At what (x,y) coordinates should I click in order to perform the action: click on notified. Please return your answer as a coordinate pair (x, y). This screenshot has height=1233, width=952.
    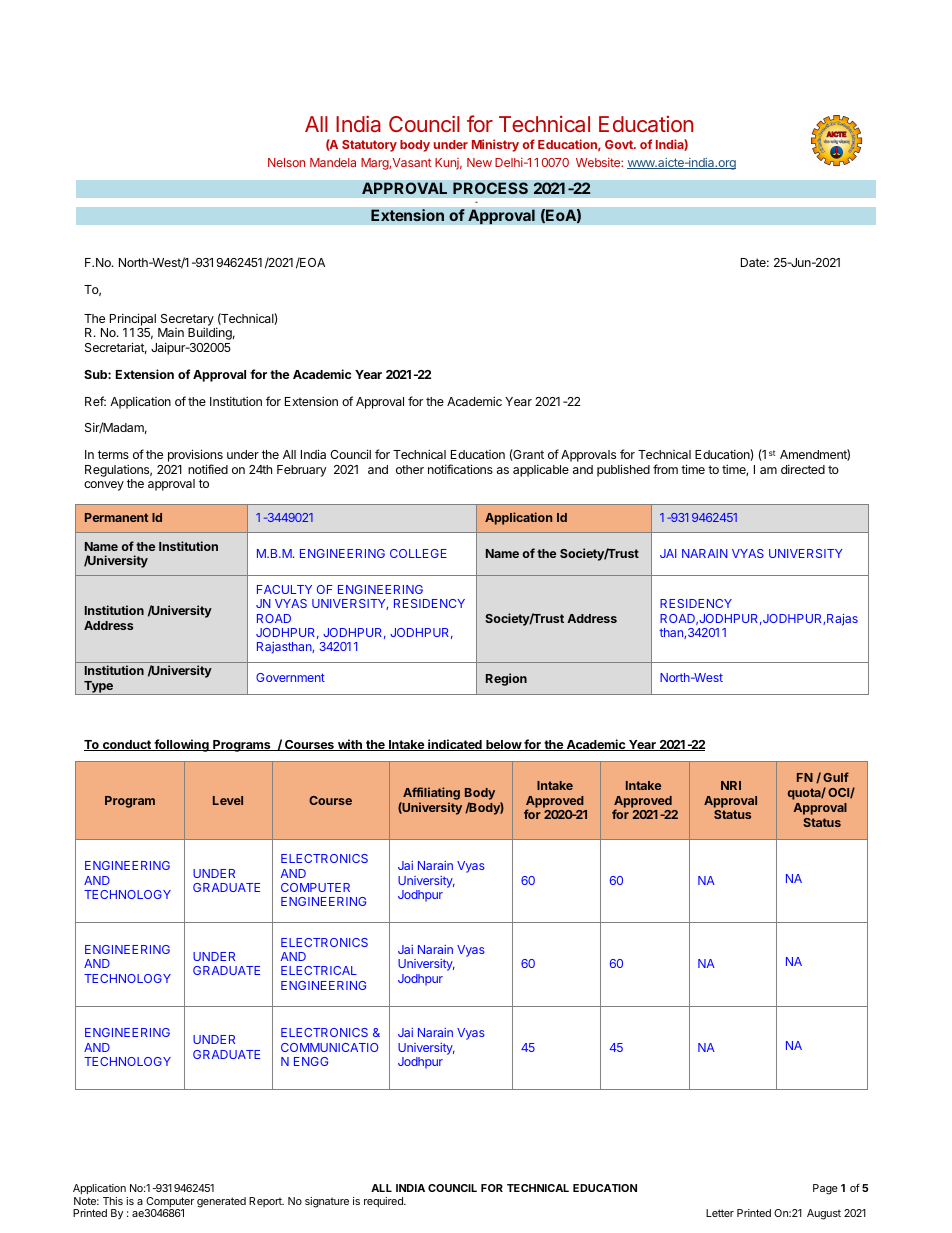
    Looking at the image, I should click on (208, 469).
